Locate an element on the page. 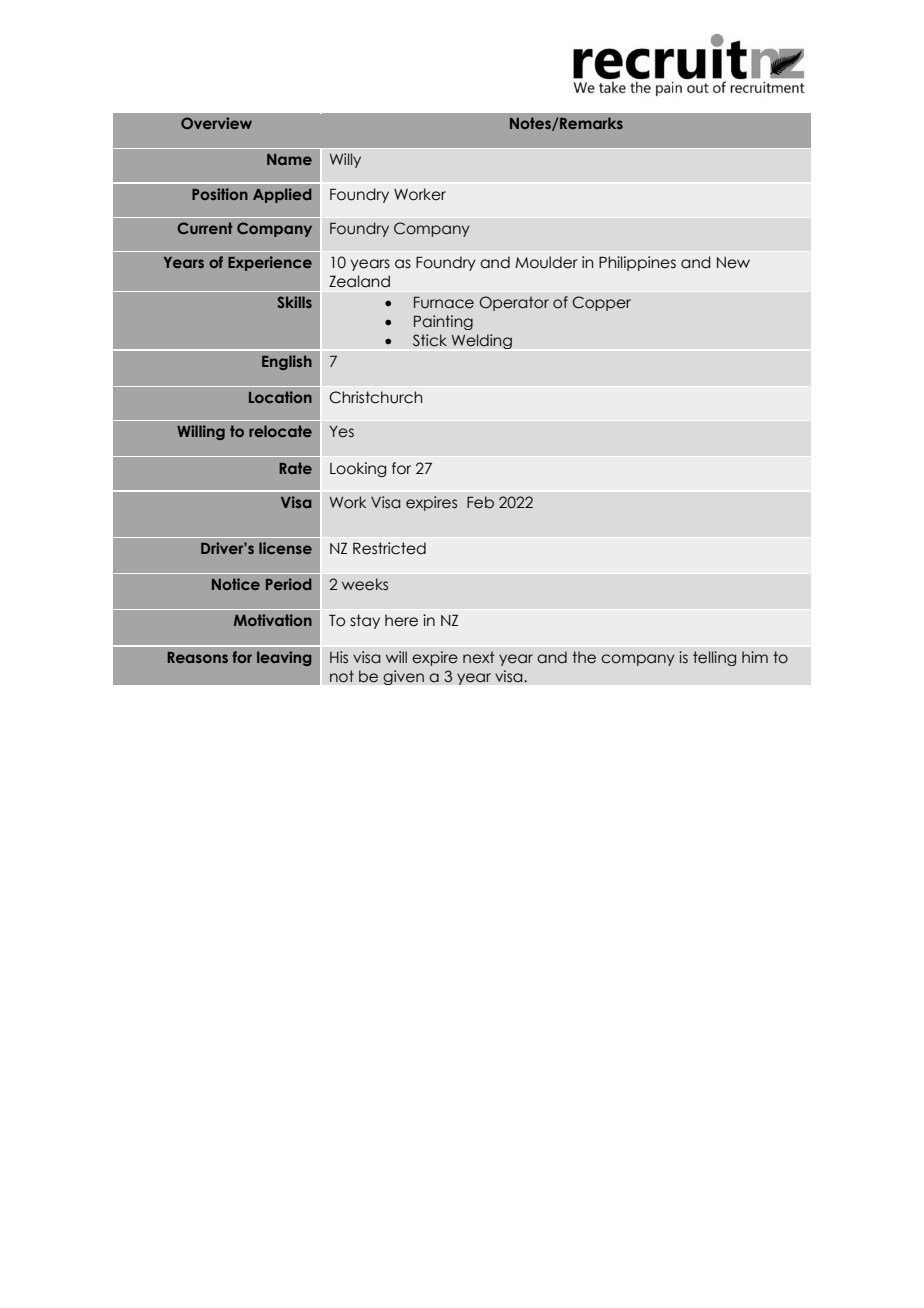  Skills is located at coordinates (294, 302).
